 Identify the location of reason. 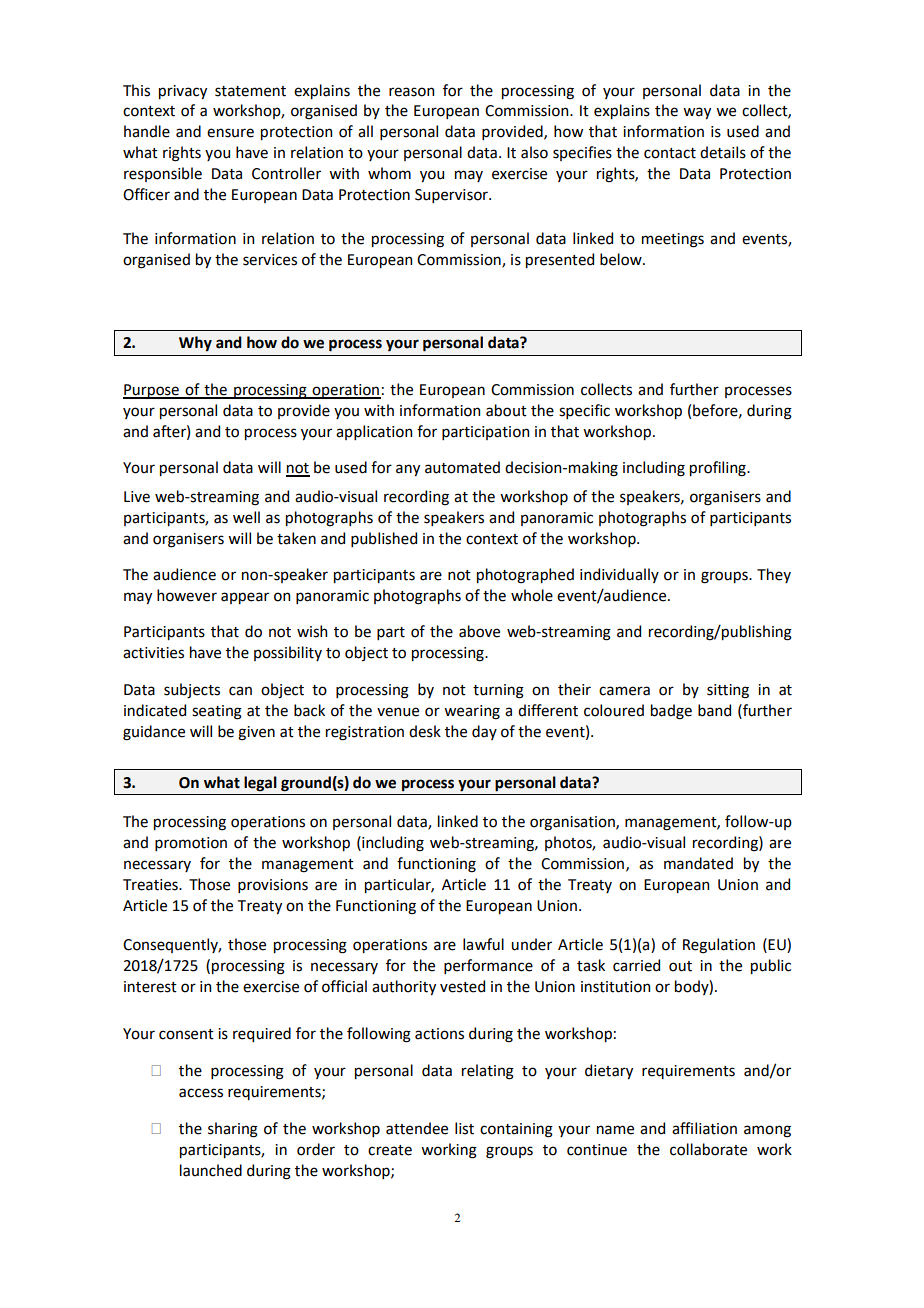
(411, 92).
